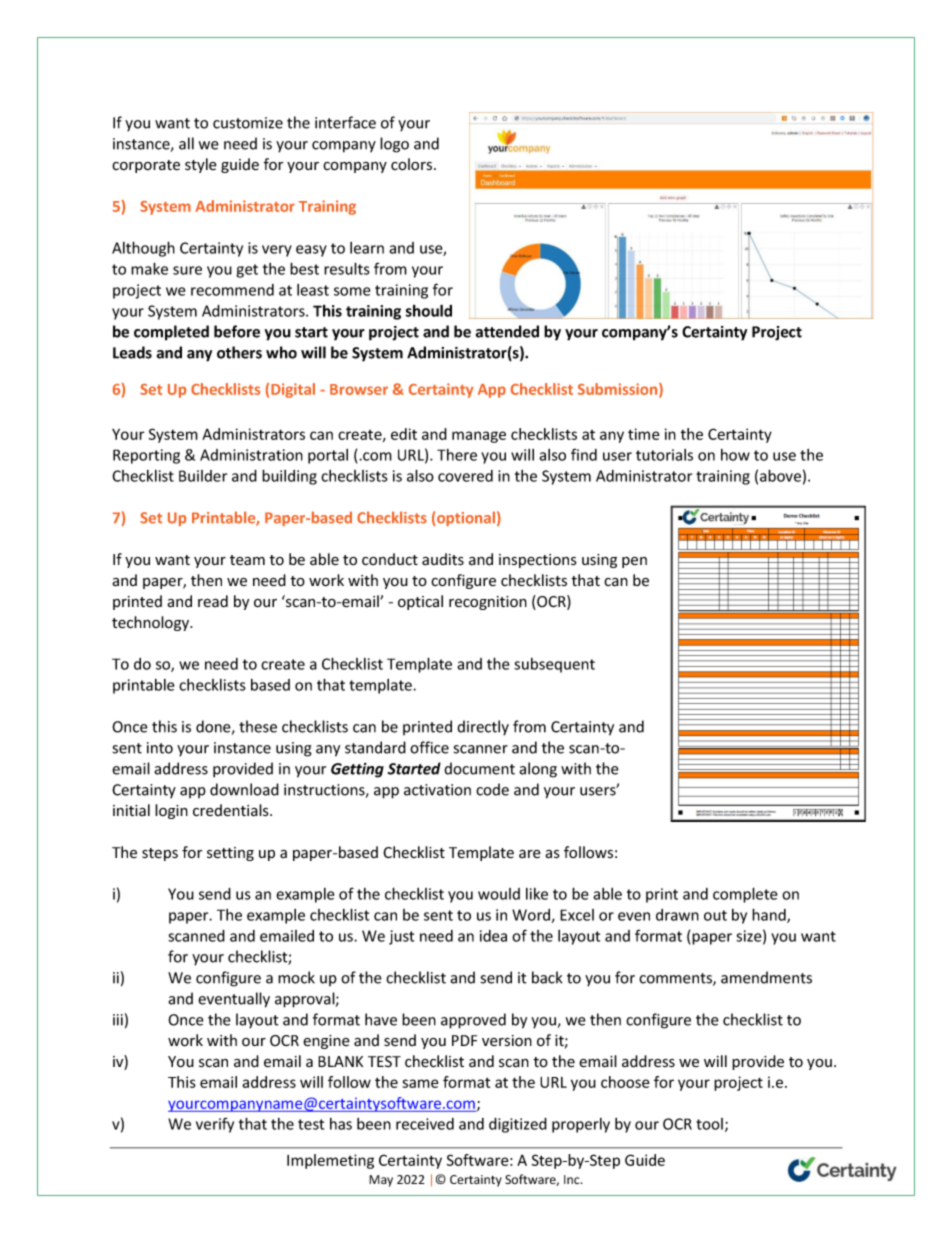 The height and width of the screenshot is (1233, 952). I want to click on manage, so click(479, 437).
